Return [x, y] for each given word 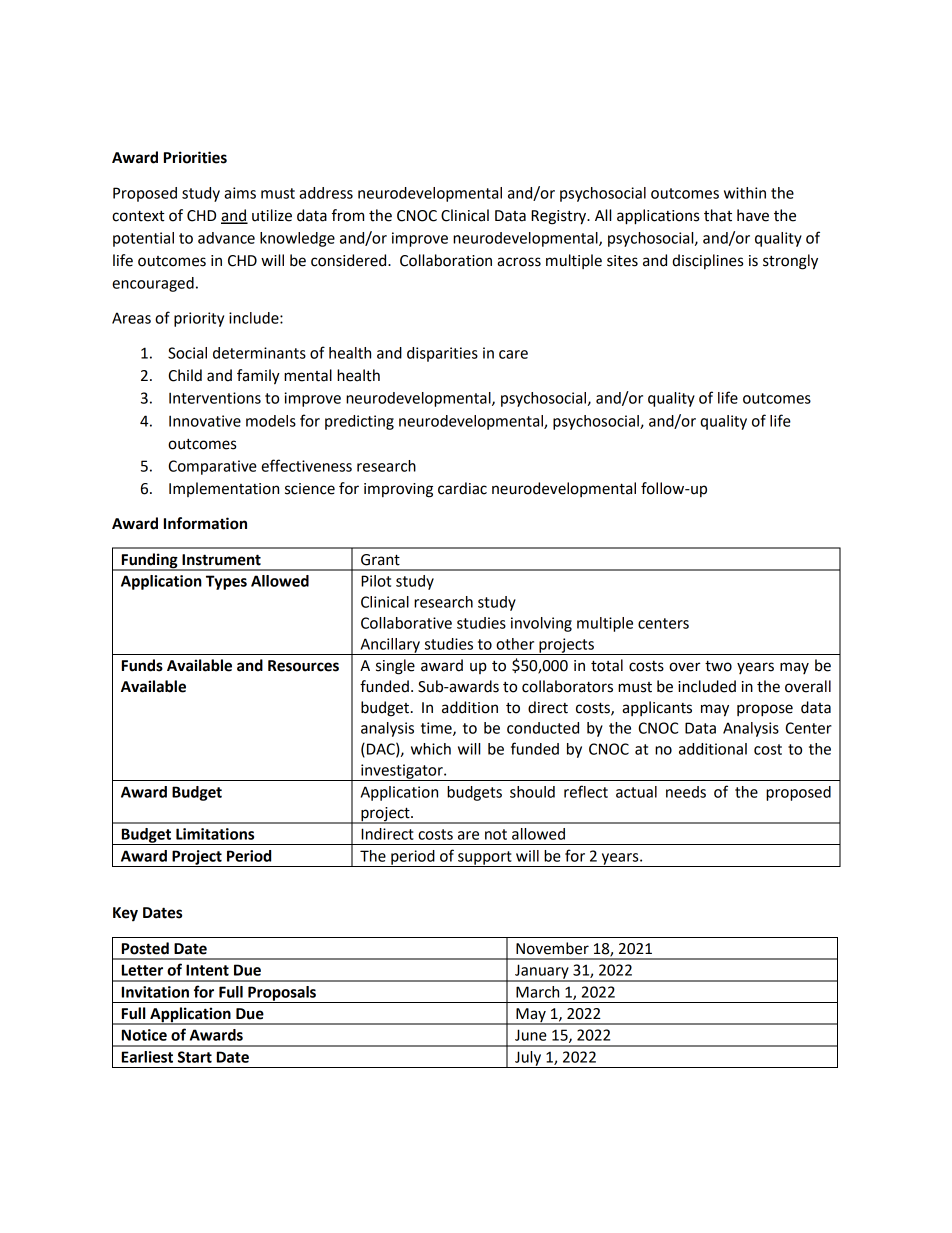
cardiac [462, 488]
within [745, 193]
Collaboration [446, 260]
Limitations [215, 834]
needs [686, 792]
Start [195, 1057]
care [513, 354]
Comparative [212, 467]
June [531, 1035]
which [431, 749]
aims [240, 193]
